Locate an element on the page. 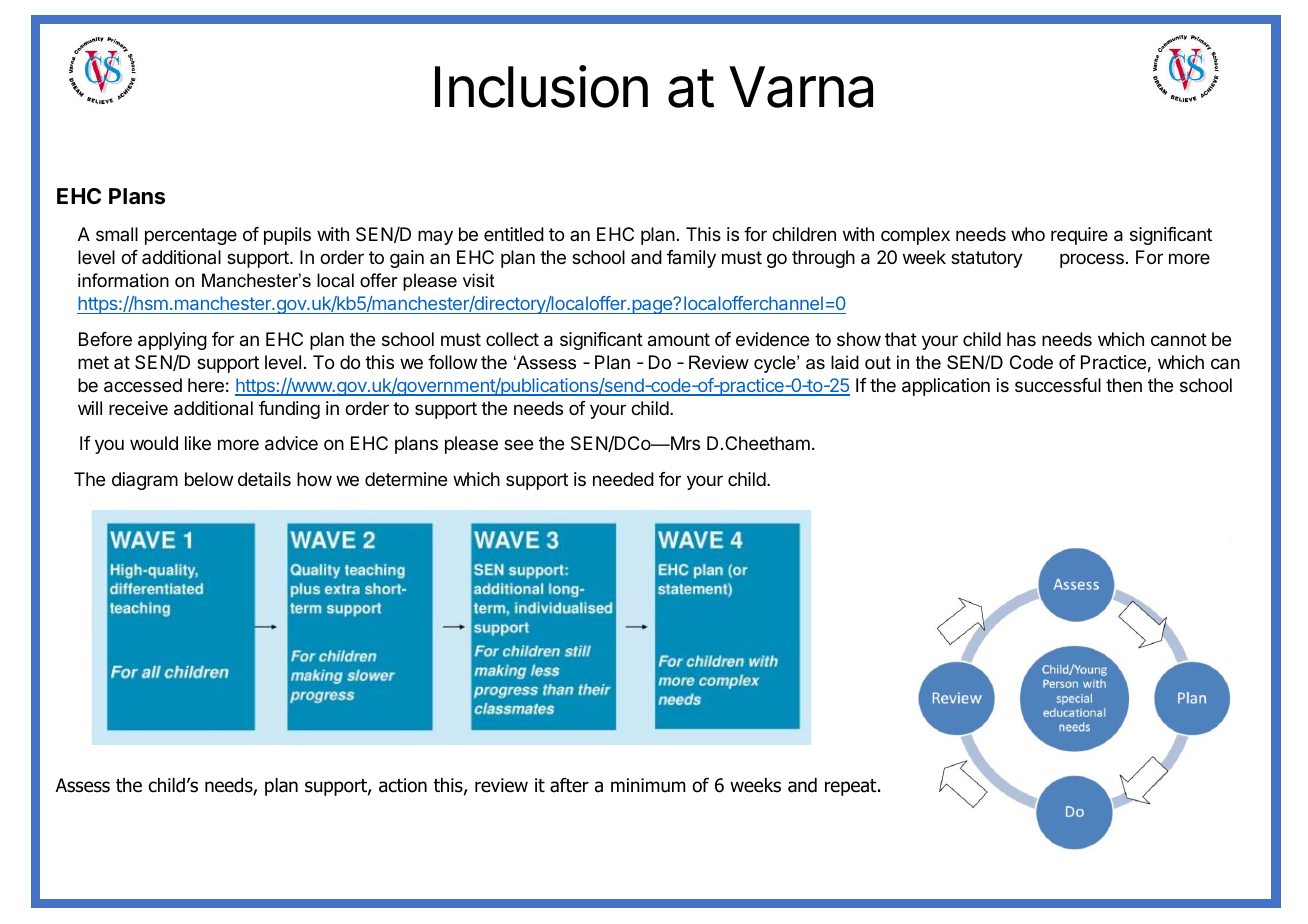  Inclusion is located at coordinates (541, 86).
